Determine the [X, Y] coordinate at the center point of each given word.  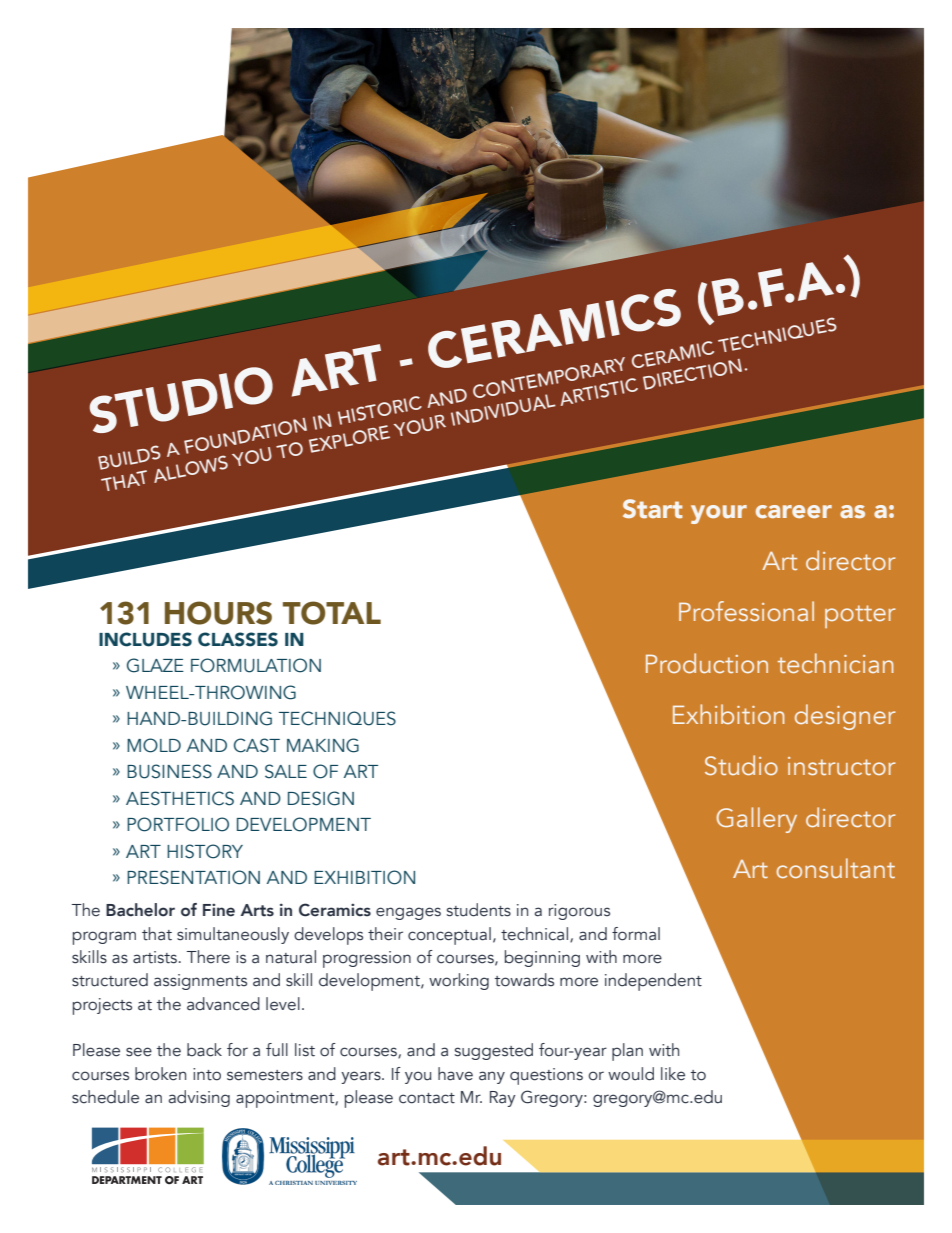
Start [652, 509]
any [492, 1077]
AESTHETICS [180, 798]
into [207, 1074]
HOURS [218, 613]
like [673, 1074]
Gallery [756, 820]
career [794, 511]
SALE [286, 771]
